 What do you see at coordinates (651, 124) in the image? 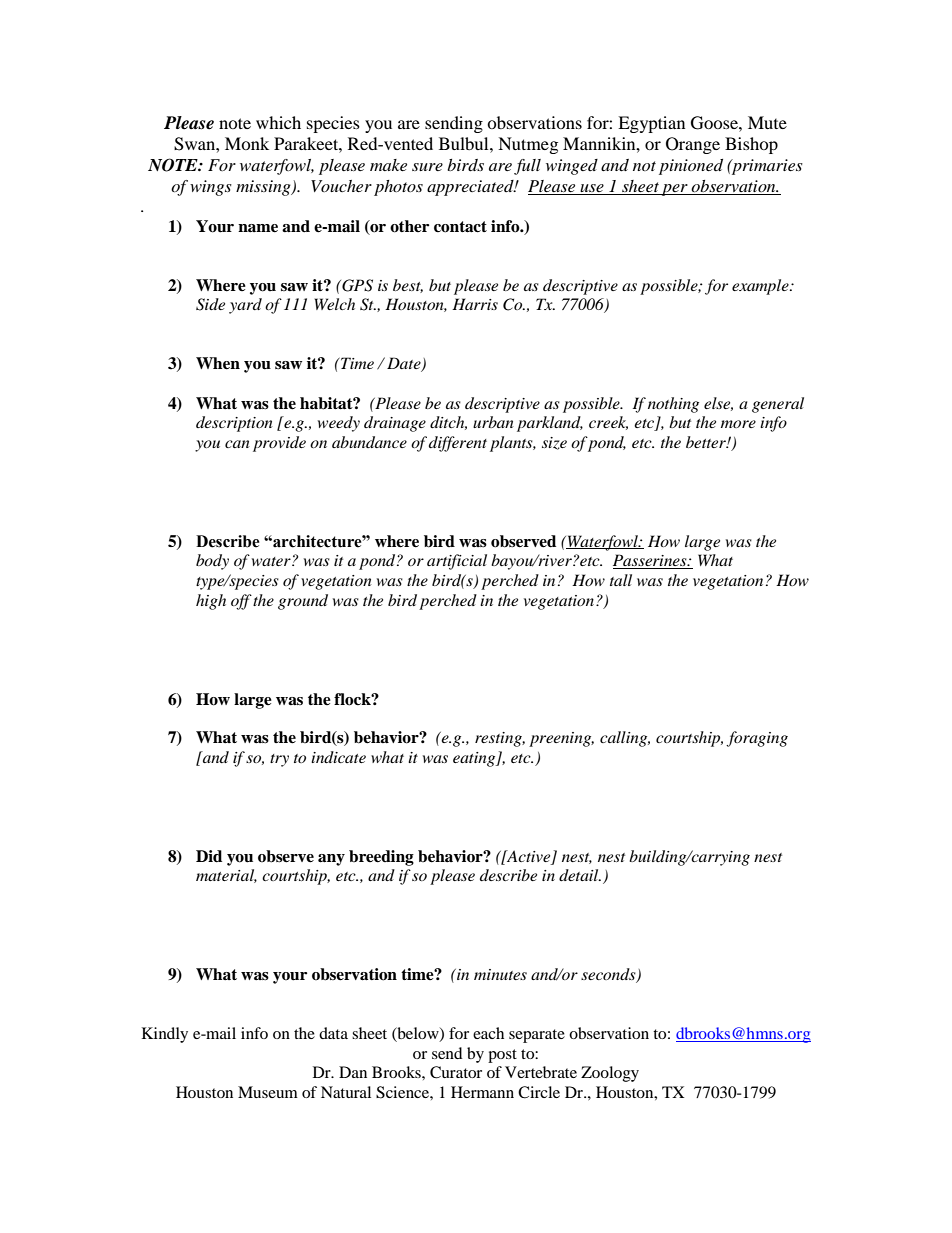
I see `Egyptian` at bounding box center [651, 124].
